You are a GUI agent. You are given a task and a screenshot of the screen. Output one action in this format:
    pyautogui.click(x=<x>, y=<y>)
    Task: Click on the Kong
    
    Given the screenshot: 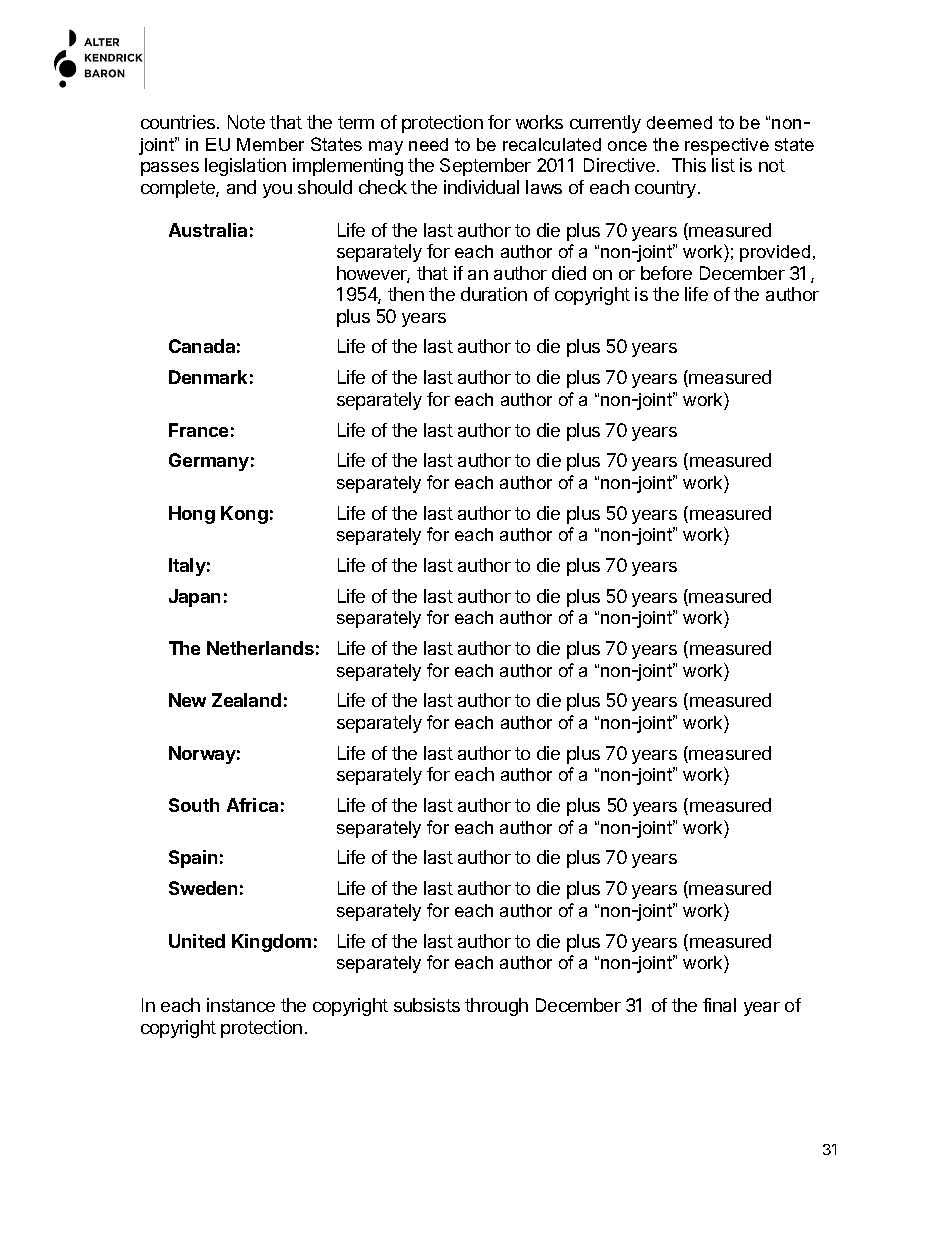 What is the action you would take?
    pyautogui.click(x=244, y=515)
